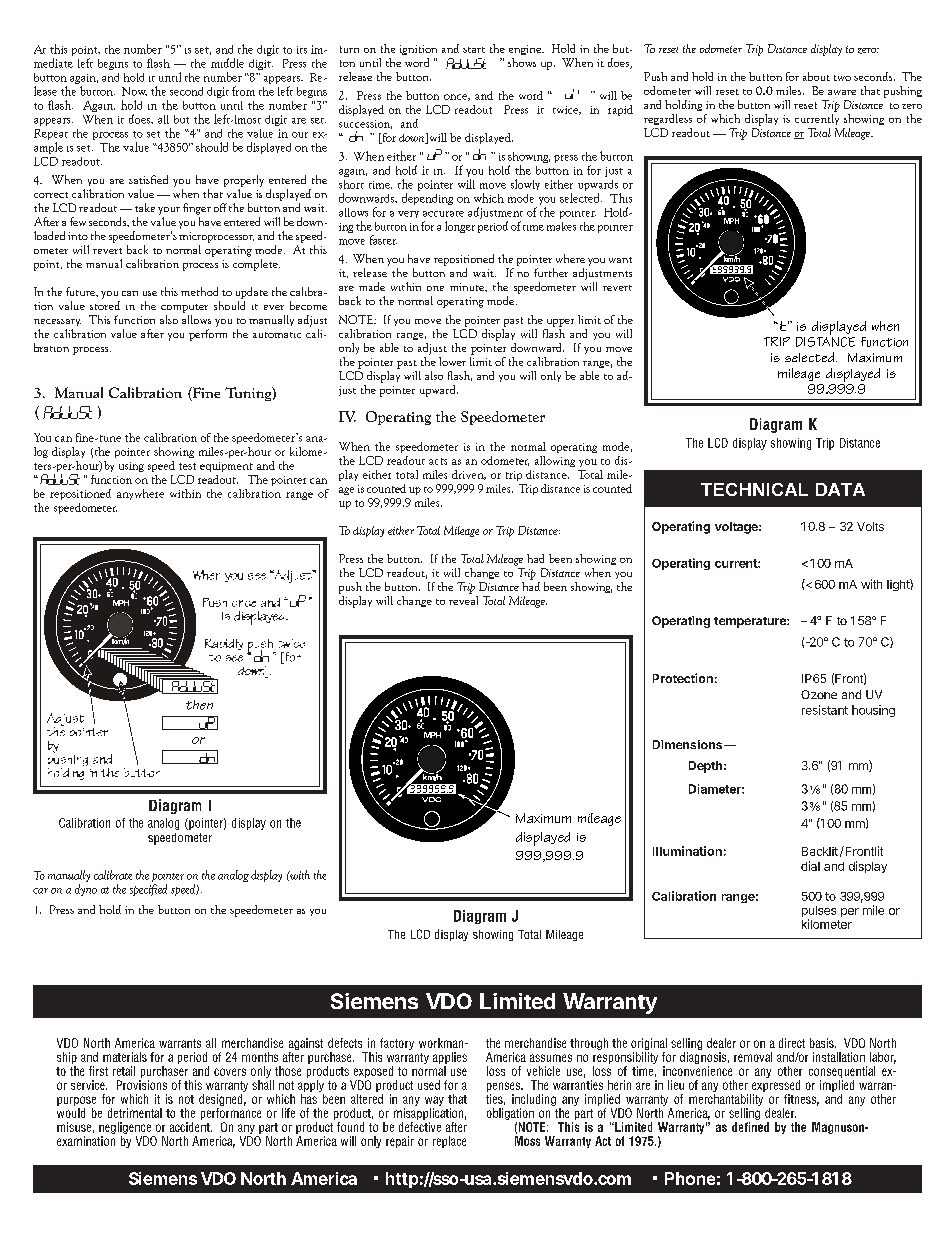 Image resolution: width=952 pixels, height=1233 pixels. What do you see at coordinates (134, 91) in the image?
I see `Now` at bounding box center [134, 91].
